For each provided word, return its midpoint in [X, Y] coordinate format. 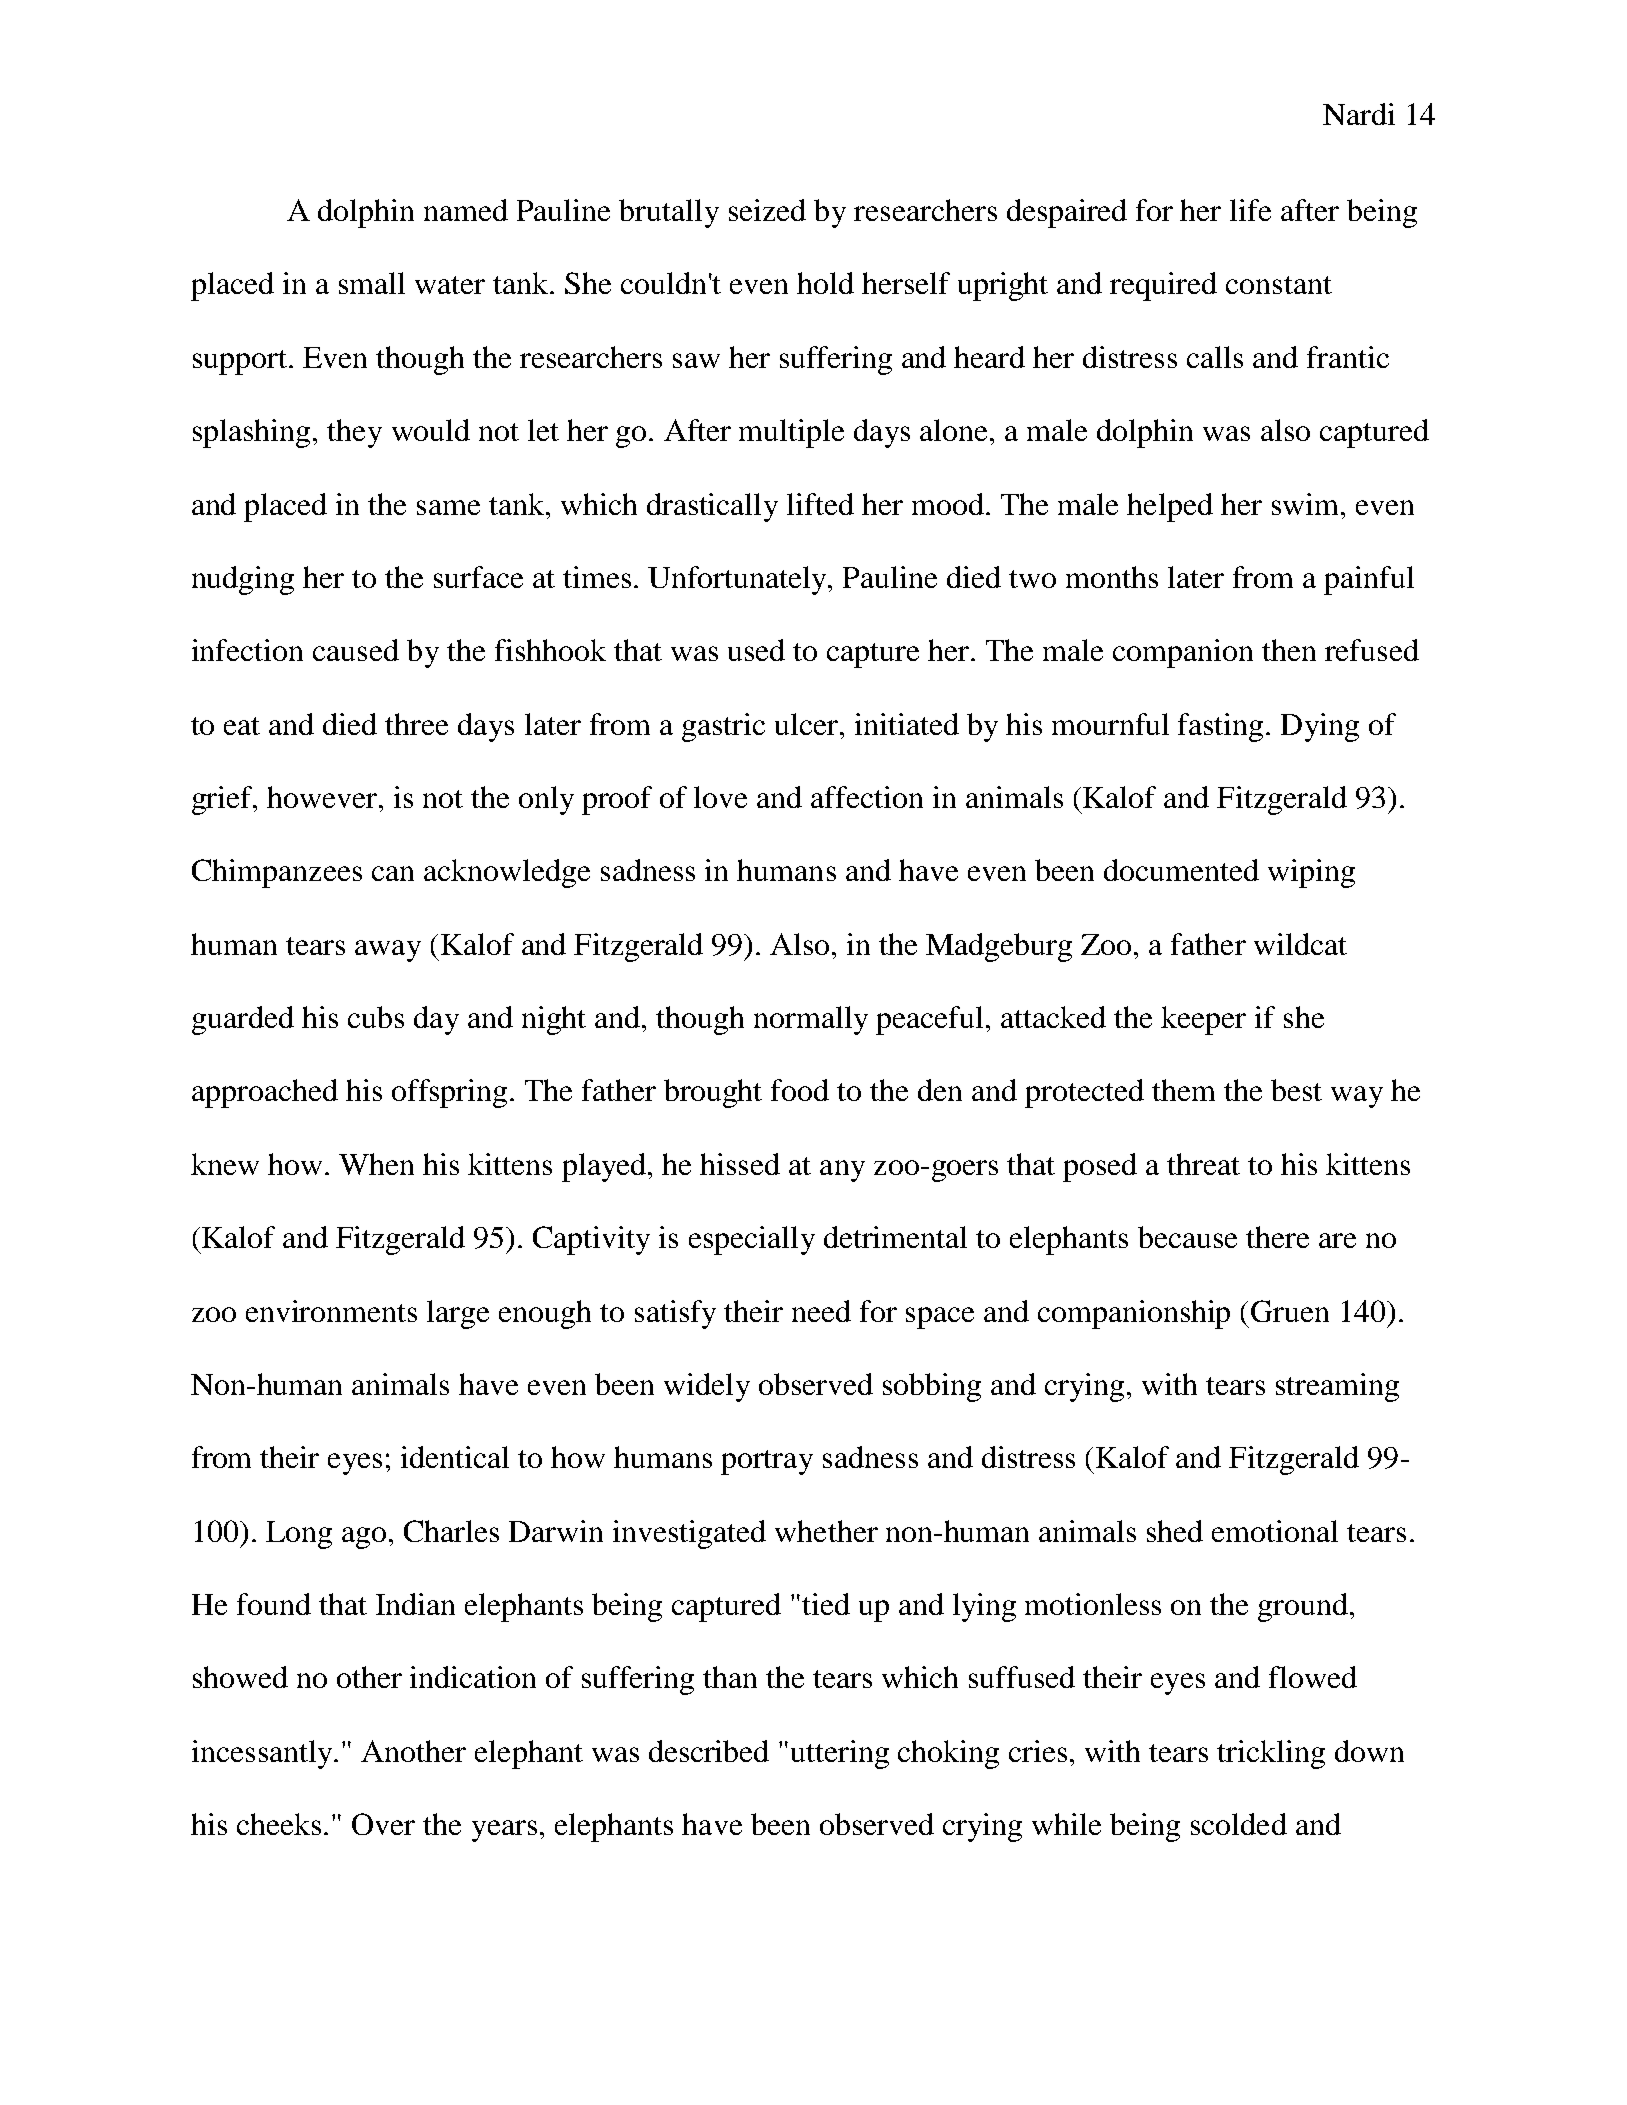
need [821, 1311]
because [1187, 1237]
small [372, 283]
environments [331, 1311]
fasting [1222, 727]
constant [1279, 285]
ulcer [808, 724]
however [323, 797]
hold [825, 283]
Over [383, 1824]
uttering [840, 1754]
